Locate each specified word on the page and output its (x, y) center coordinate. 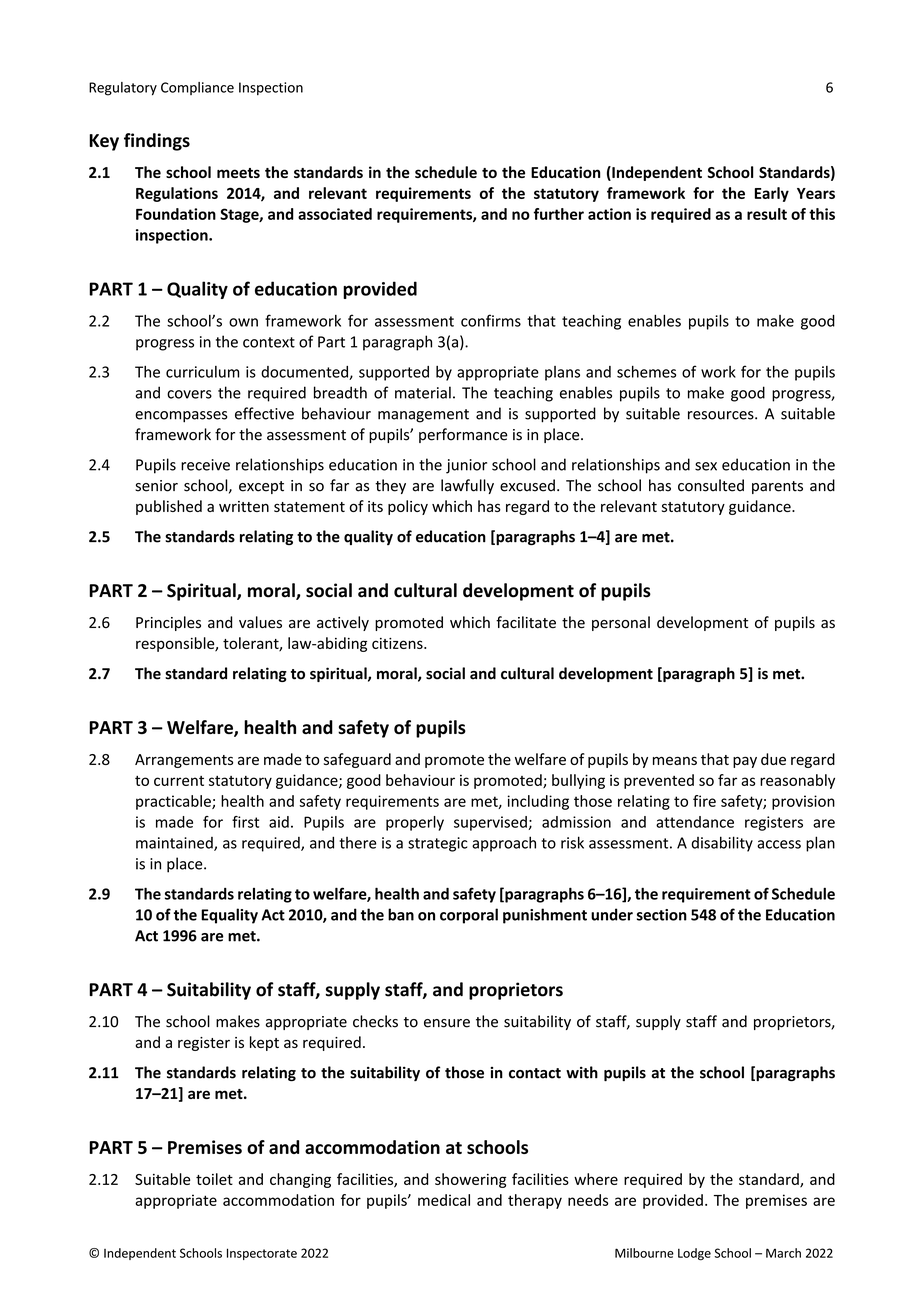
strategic (438, 844)
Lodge (694, 1254)
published (169, 507)
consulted (711, 485)
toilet (214, 1179)
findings (157, 142)
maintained (175, 844)
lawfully (467, 486)
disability (722, 844)
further (558, 214)
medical (444, 1200)
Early (772, 194)
